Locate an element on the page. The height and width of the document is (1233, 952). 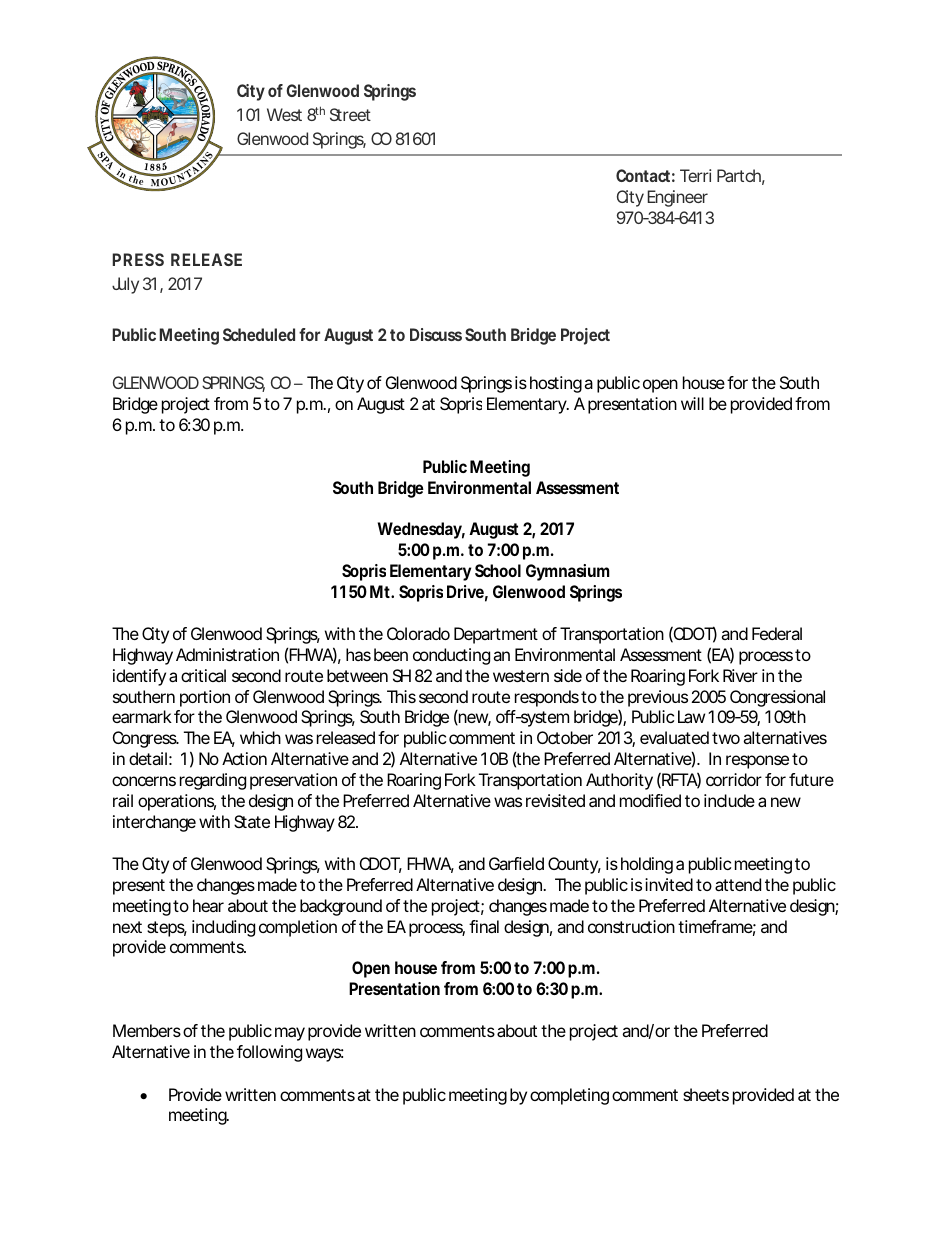
completing is located at coordinates (569, 1096).
